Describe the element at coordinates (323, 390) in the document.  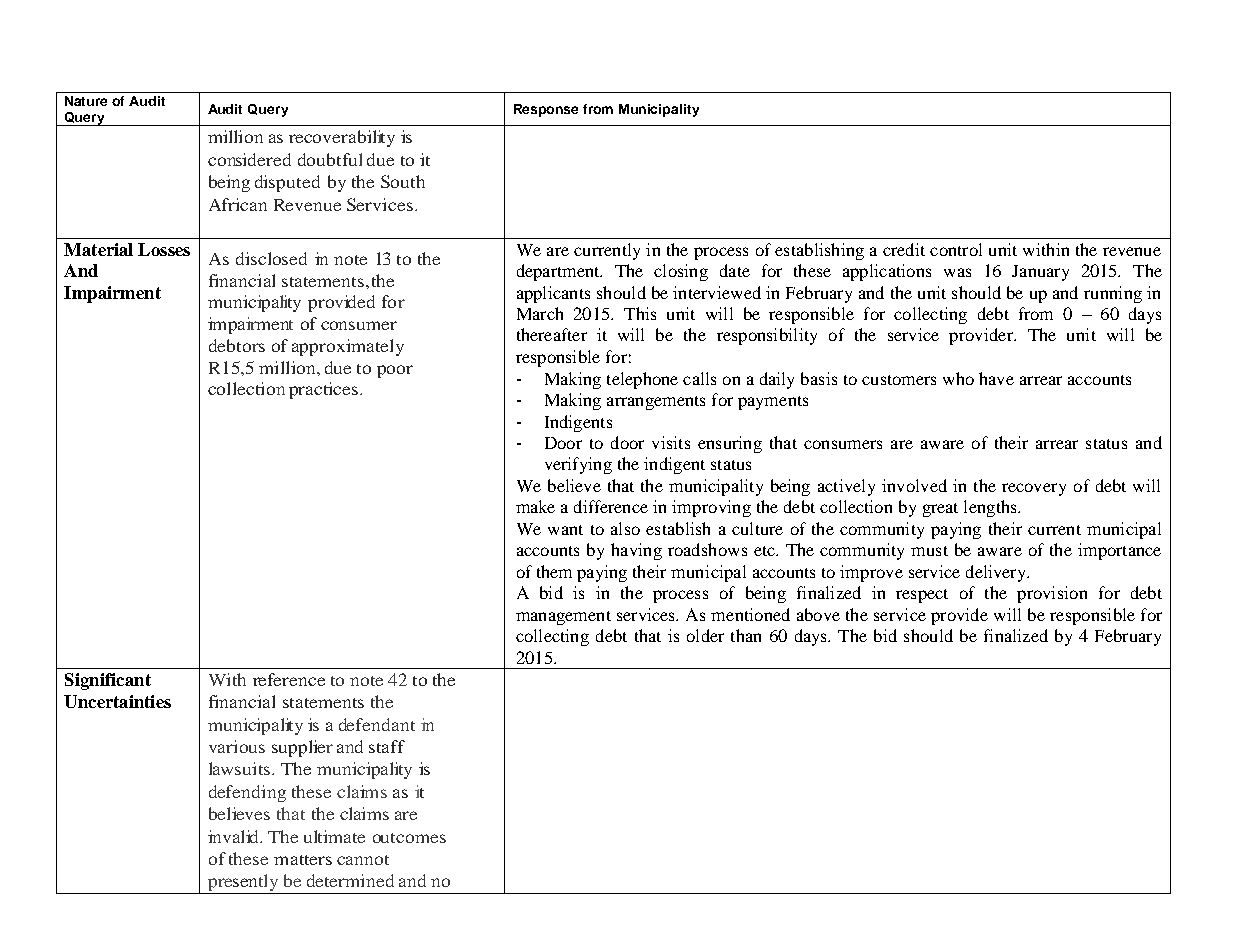
I see `practices` at that location.
